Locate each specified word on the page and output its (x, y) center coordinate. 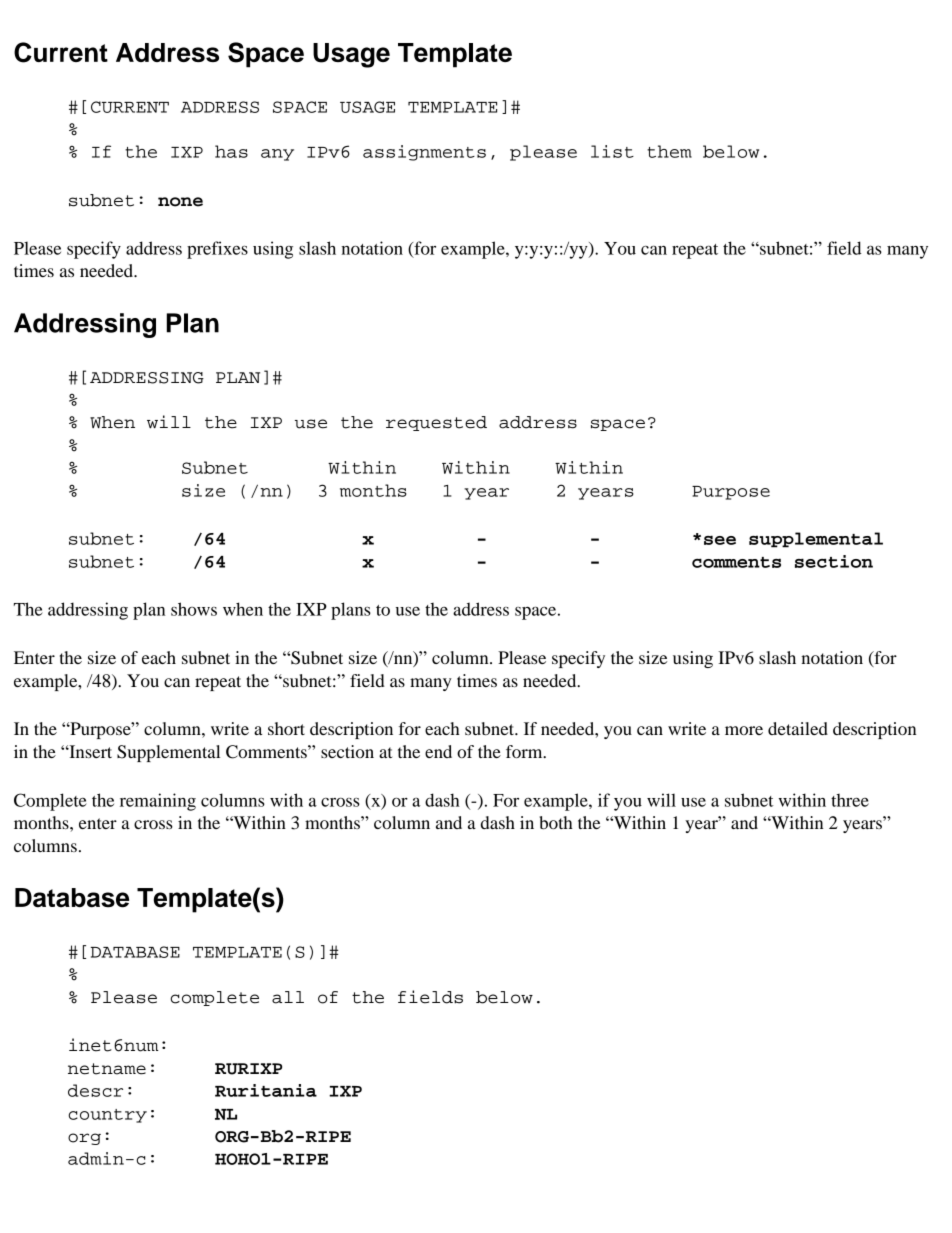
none (180, 202)
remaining (158, 802)
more (744, 730)
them (669, 151)
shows (194, 609)
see (720, 540)
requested (436, 423)
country (107, 1116)
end (438, 751)
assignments (424, 153)
